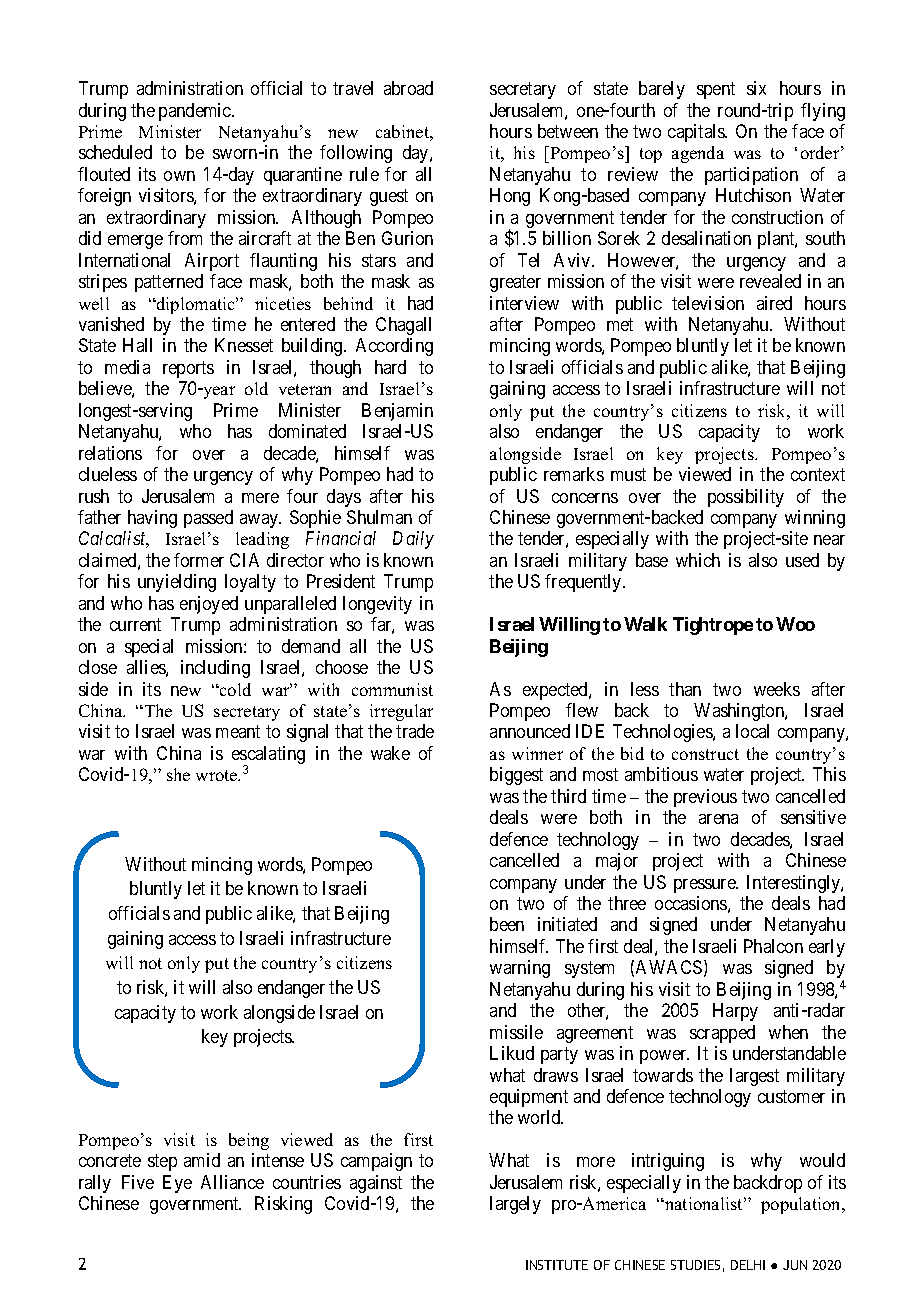 The height and width of the screenshot is (1308, 924). I want to click on capitals, so click(697, 133).
